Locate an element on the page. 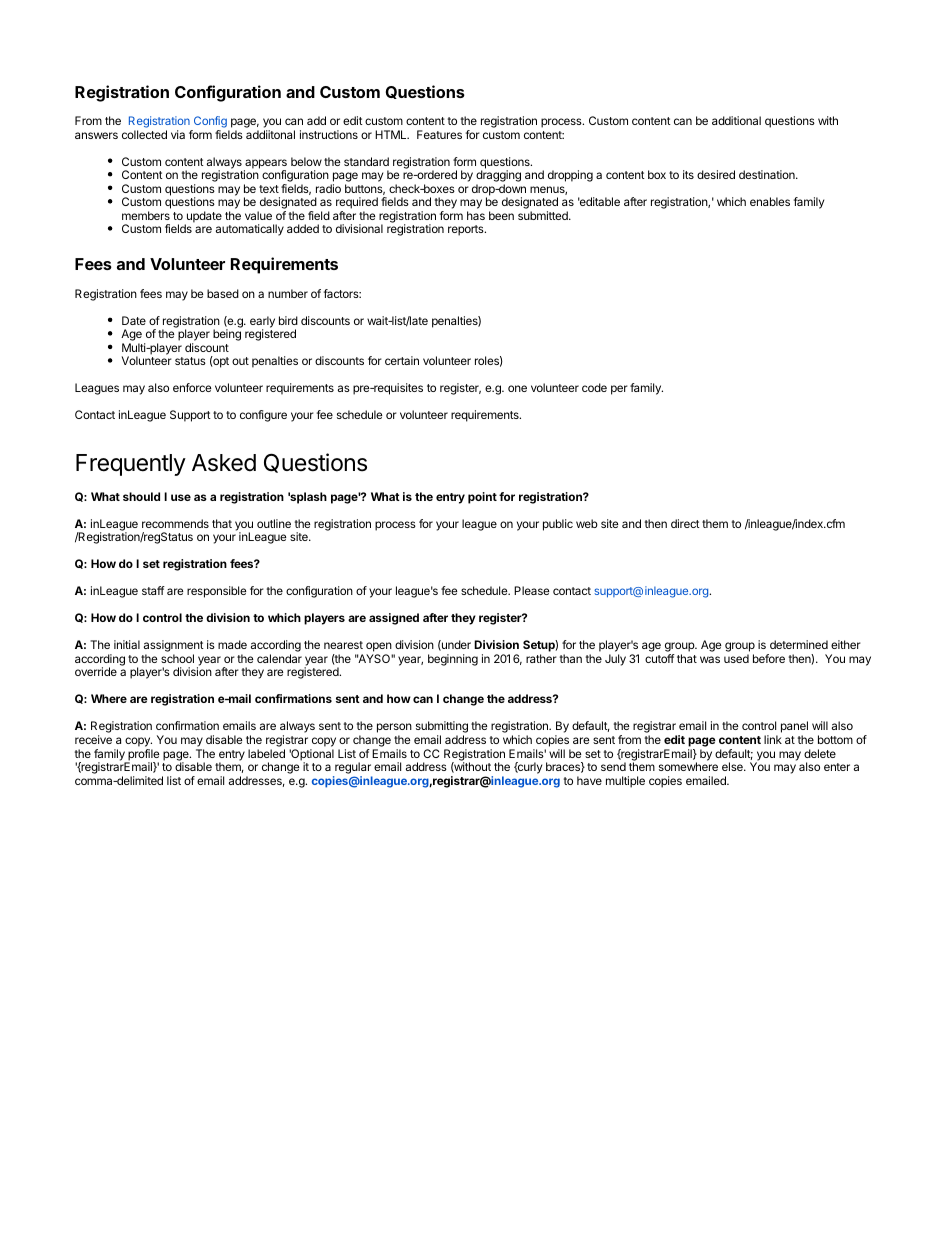  enforce is located at coordinates (192, 387).
